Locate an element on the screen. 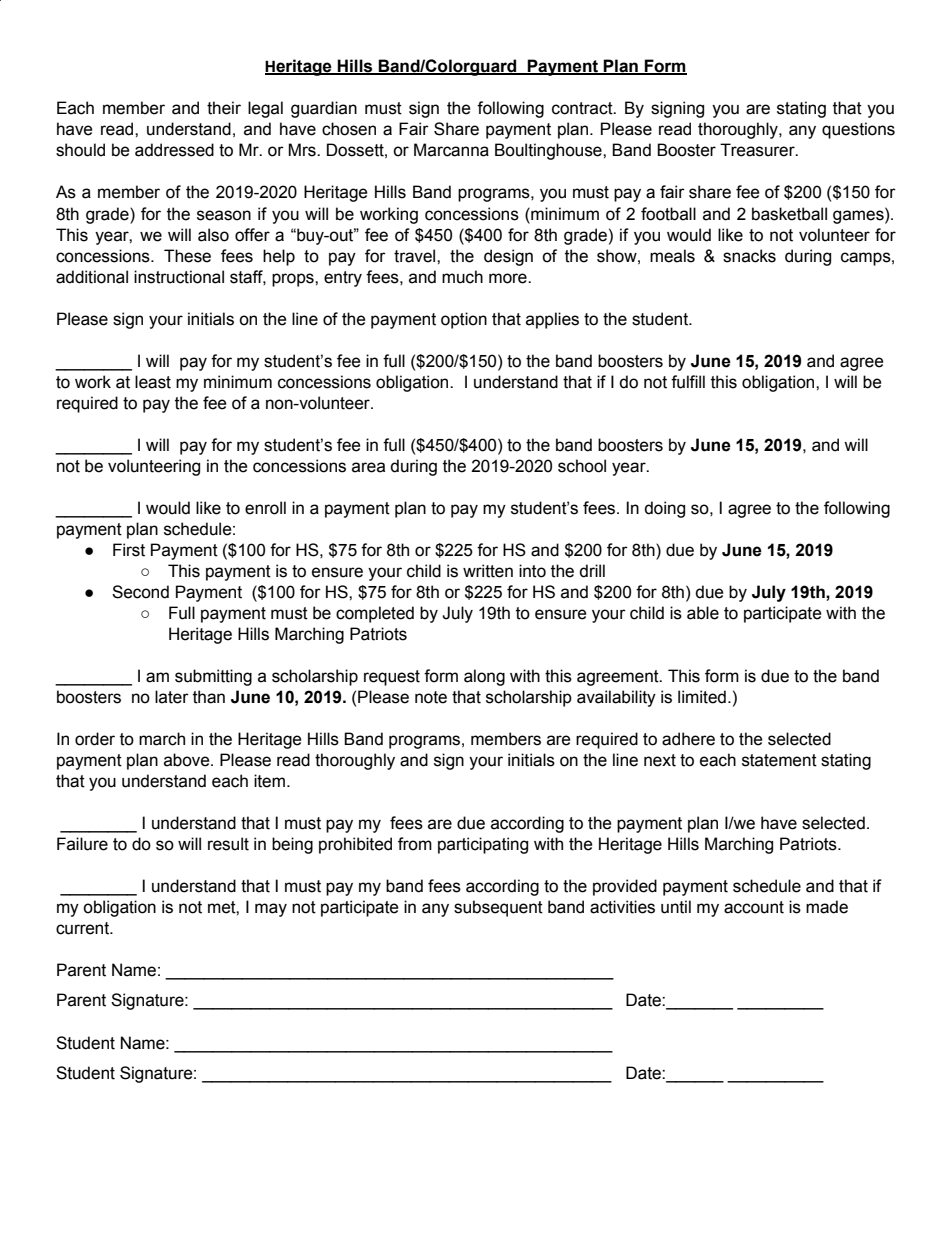 Image resolution: width=952 pixels, height=1233 pixels. subsequent is located at coordinates (498, 908).
